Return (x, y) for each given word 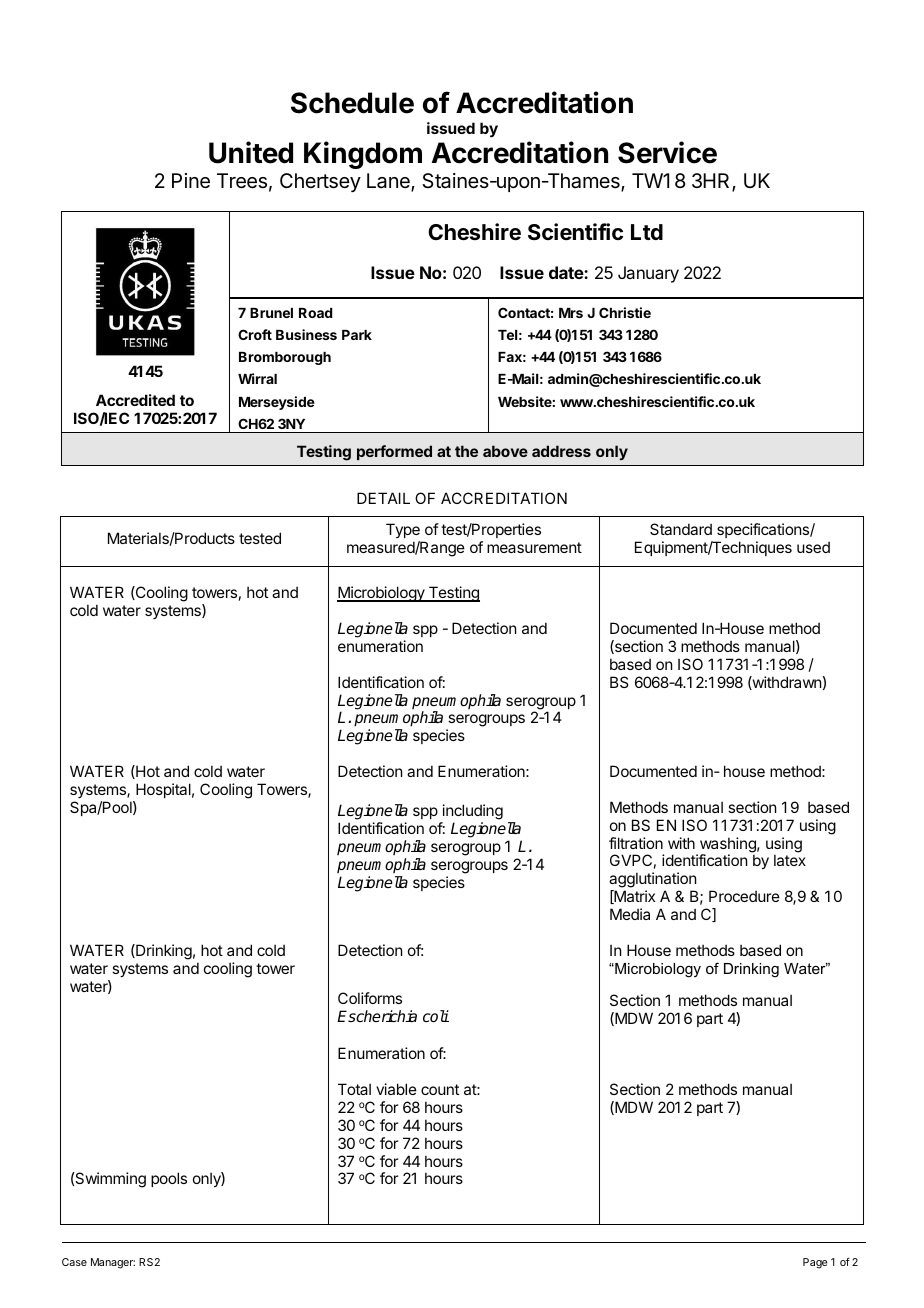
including (471, 813)
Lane (389, 182)
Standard (681, 529)
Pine (191, 181)
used (813, 547)
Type (404, 532)
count (440, 1089)
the (466, 451)
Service (667, 152)
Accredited (135, 400)
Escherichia (377, 1016)
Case (74, 1262)
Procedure (744, 896)
